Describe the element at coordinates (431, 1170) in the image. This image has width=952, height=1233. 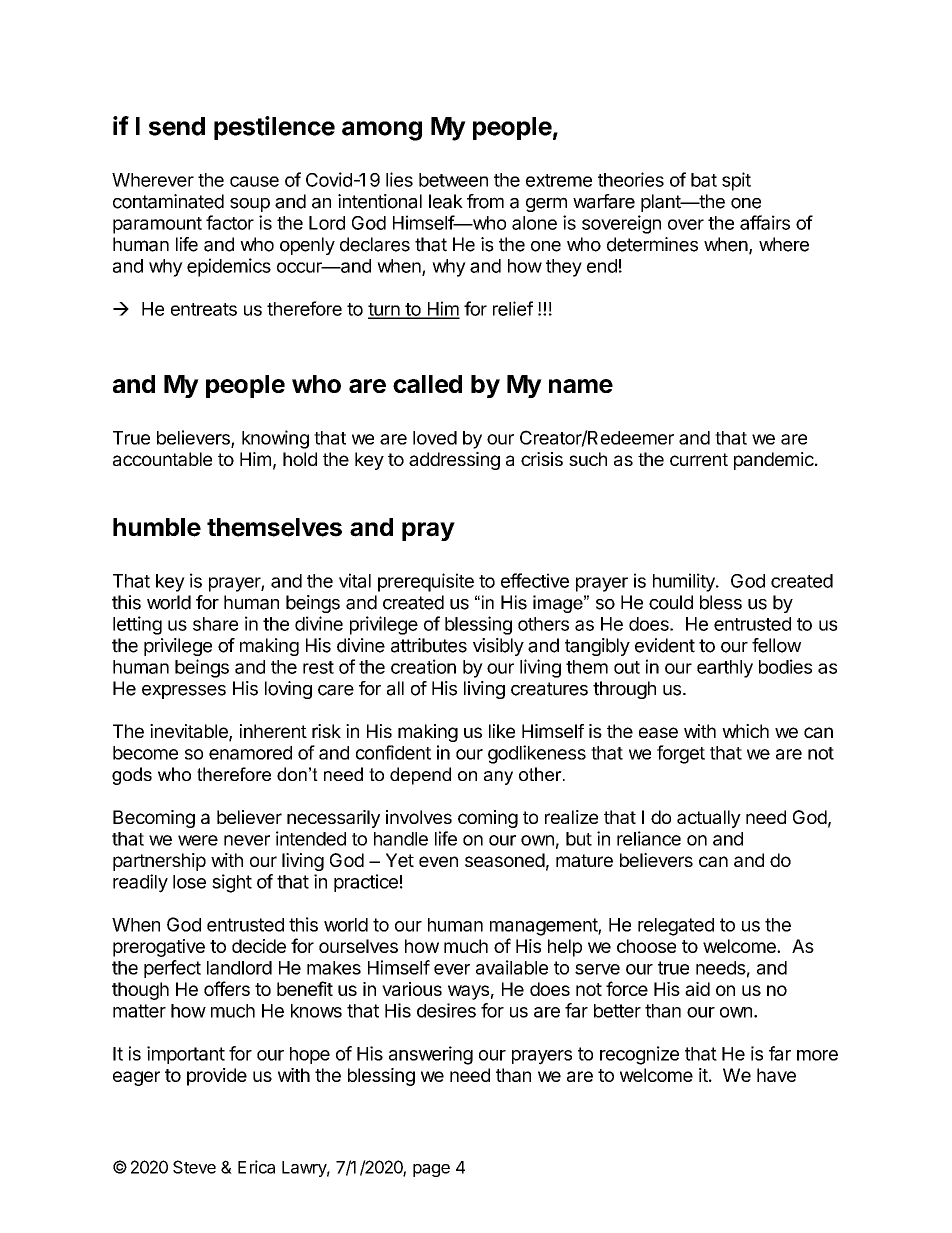
I see `page` at that location.
